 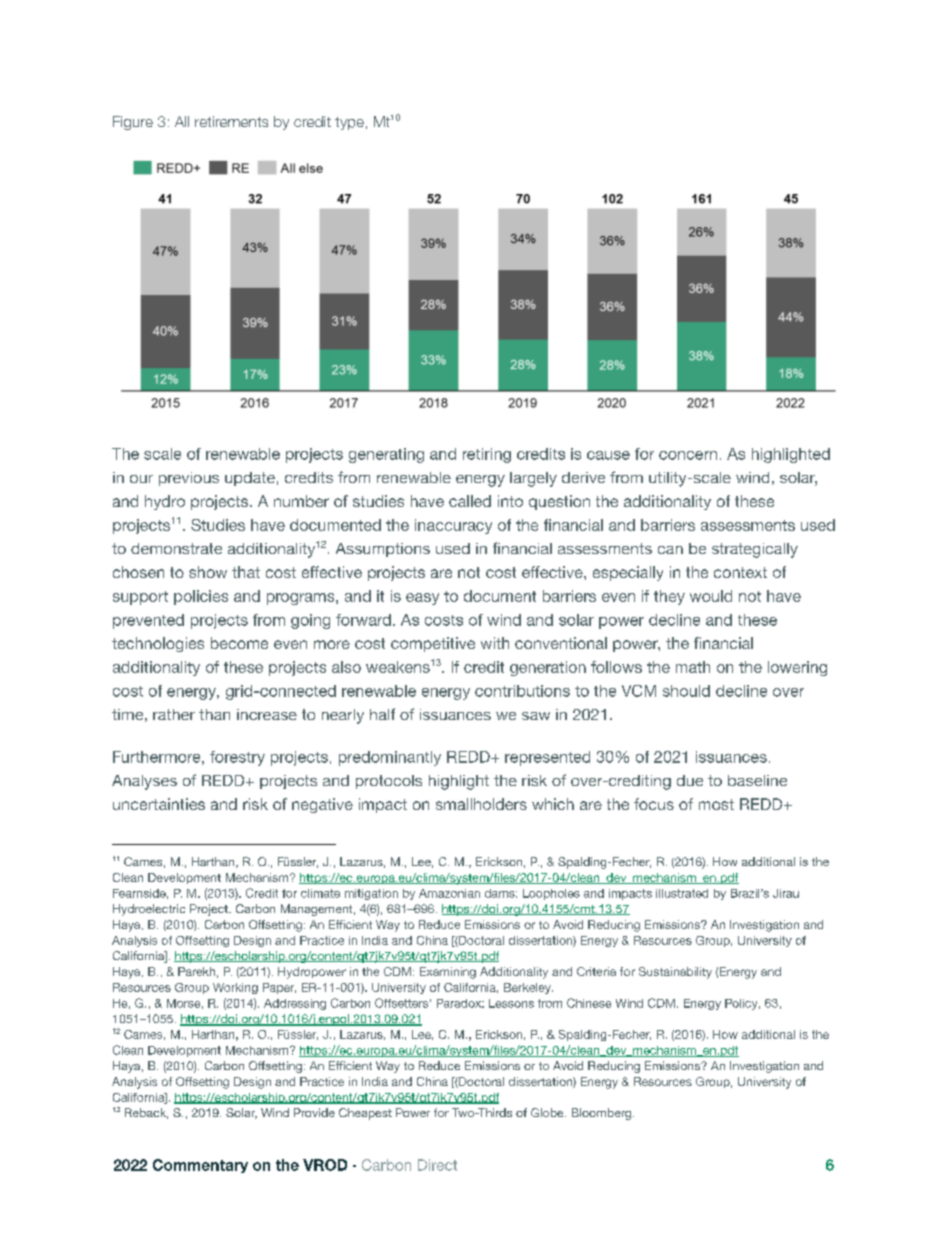 What do you see at coordinates (200, 1166) in the image?
I see `Commentary` at bounding box center [200, 1166].
